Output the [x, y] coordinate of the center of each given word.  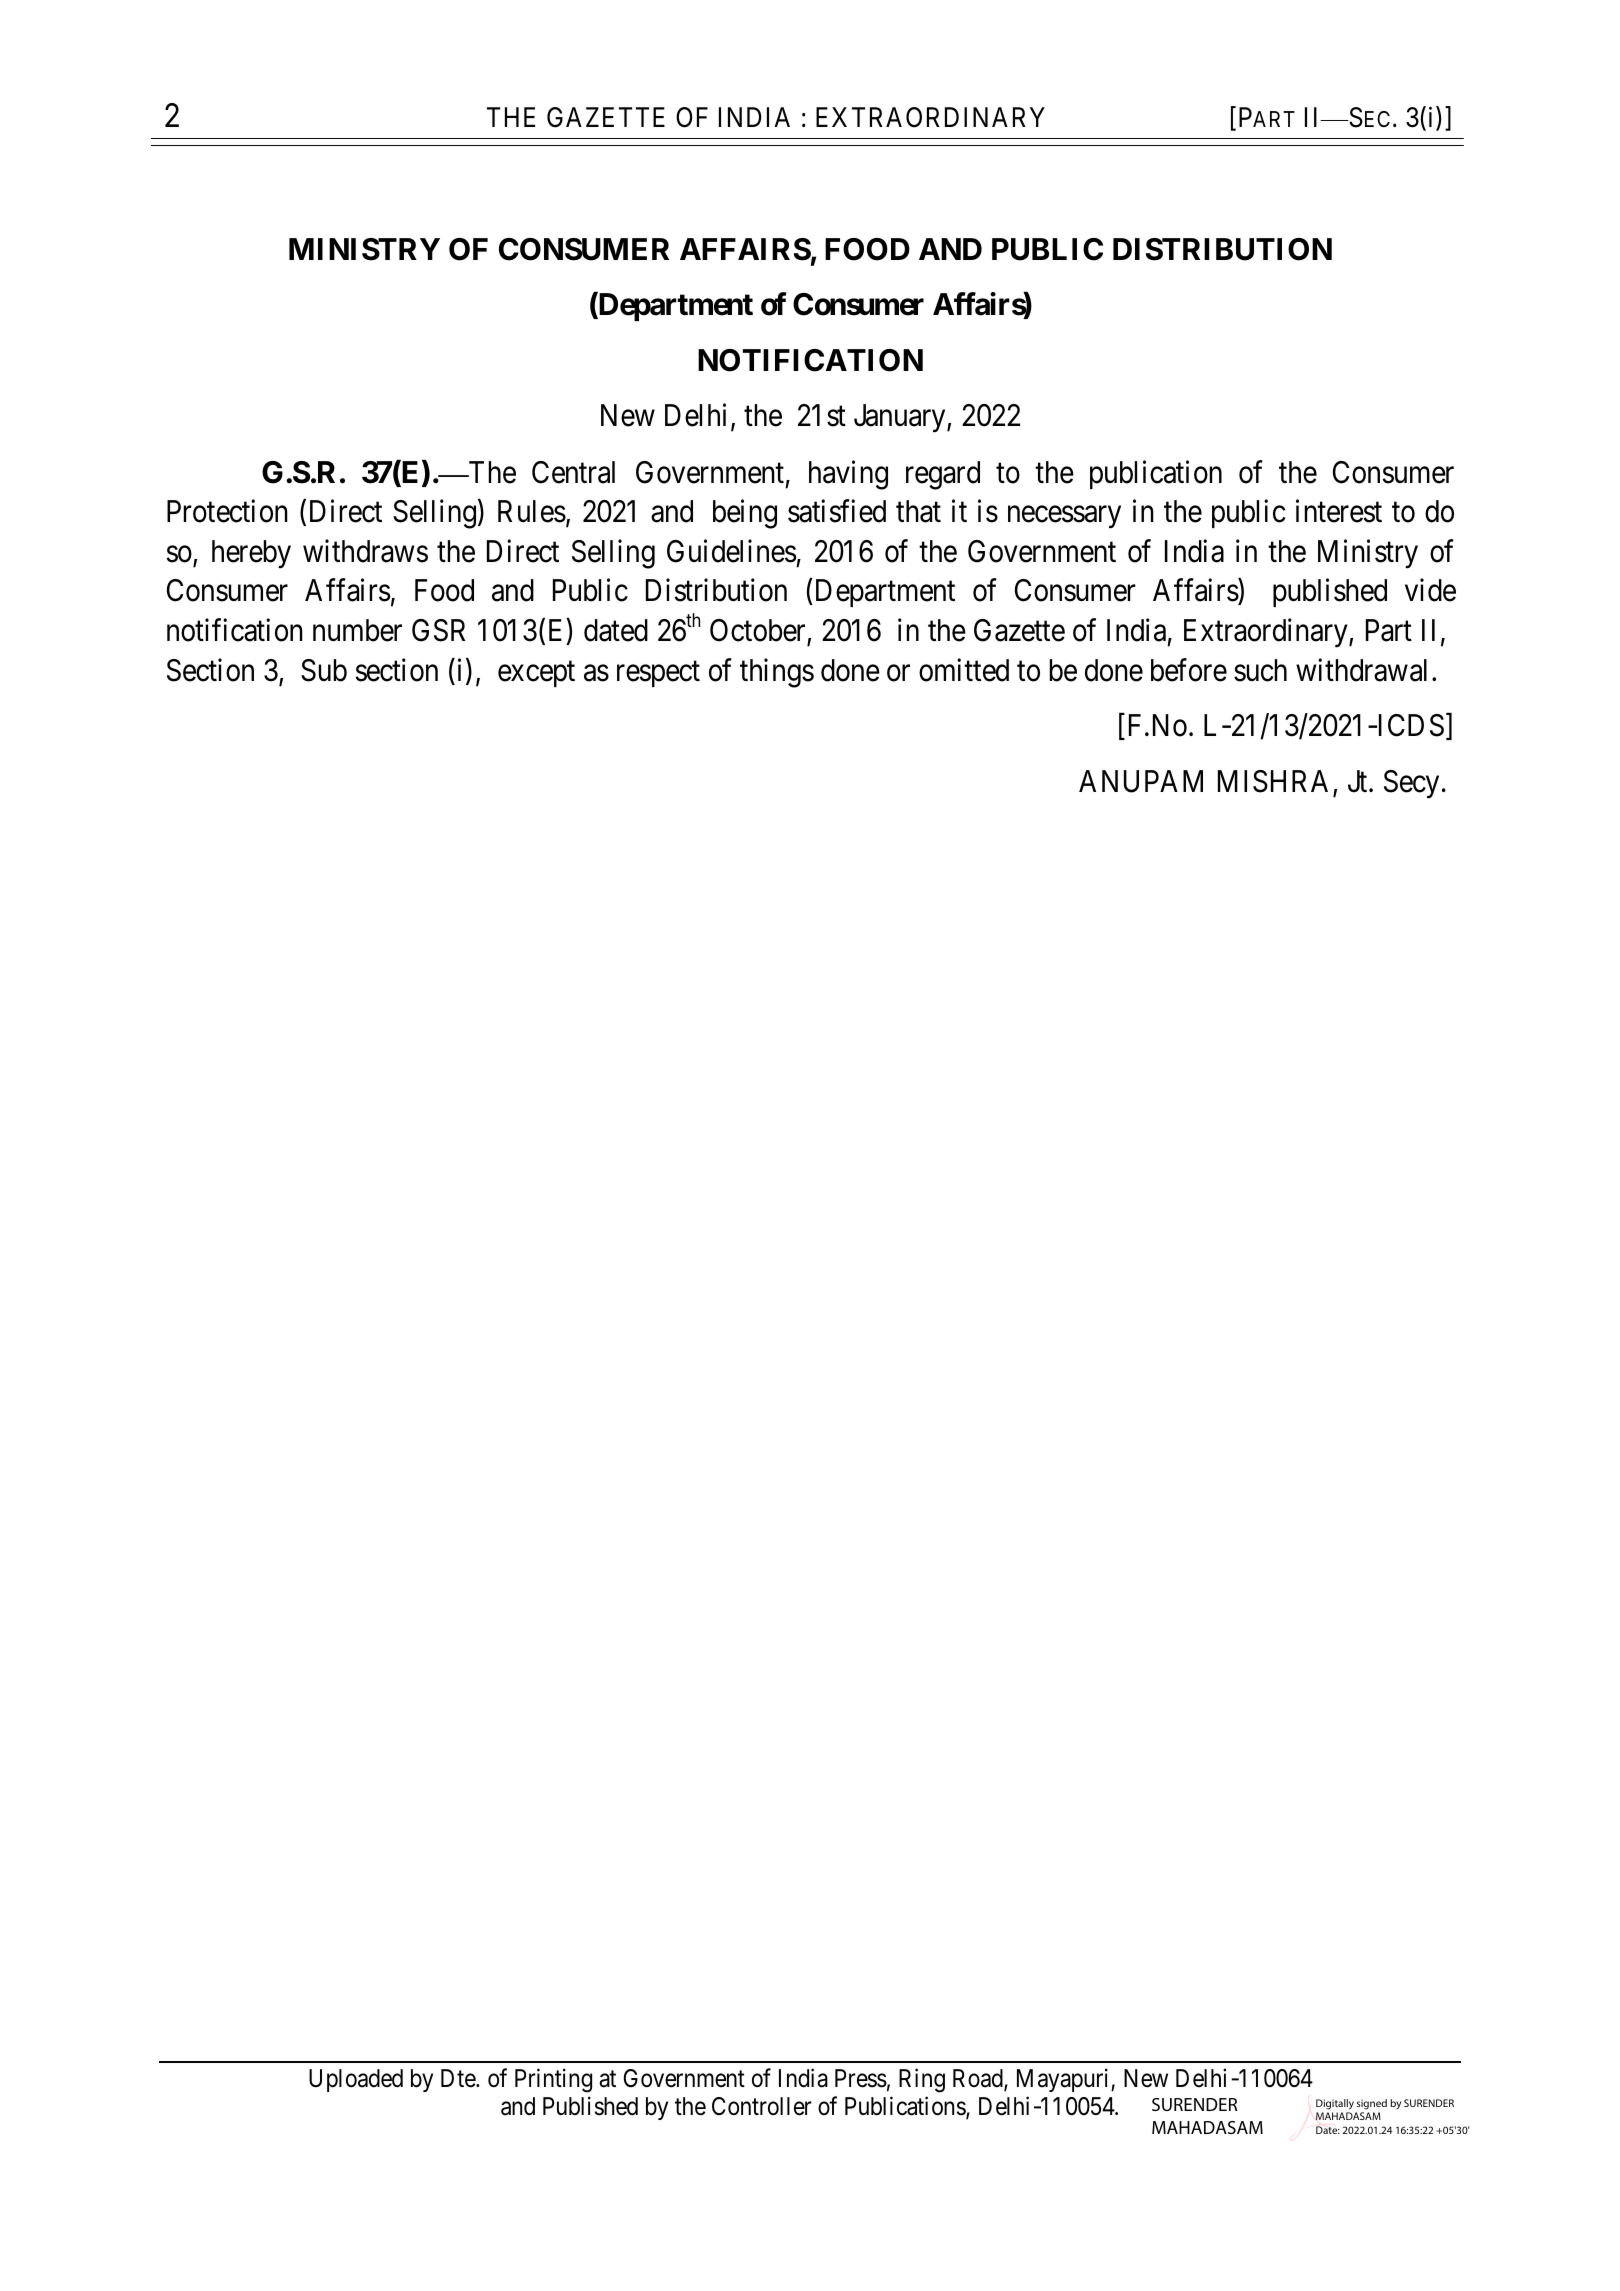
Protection [227, 511]
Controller [762, 2106]
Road [979, 2079]
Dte [459, 2078]
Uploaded [356, 2080]
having [848, 475]
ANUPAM [1141, 781]
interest [1339, 511]
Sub [324, 670]
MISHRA [1276, 783]
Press [861, 2078]
